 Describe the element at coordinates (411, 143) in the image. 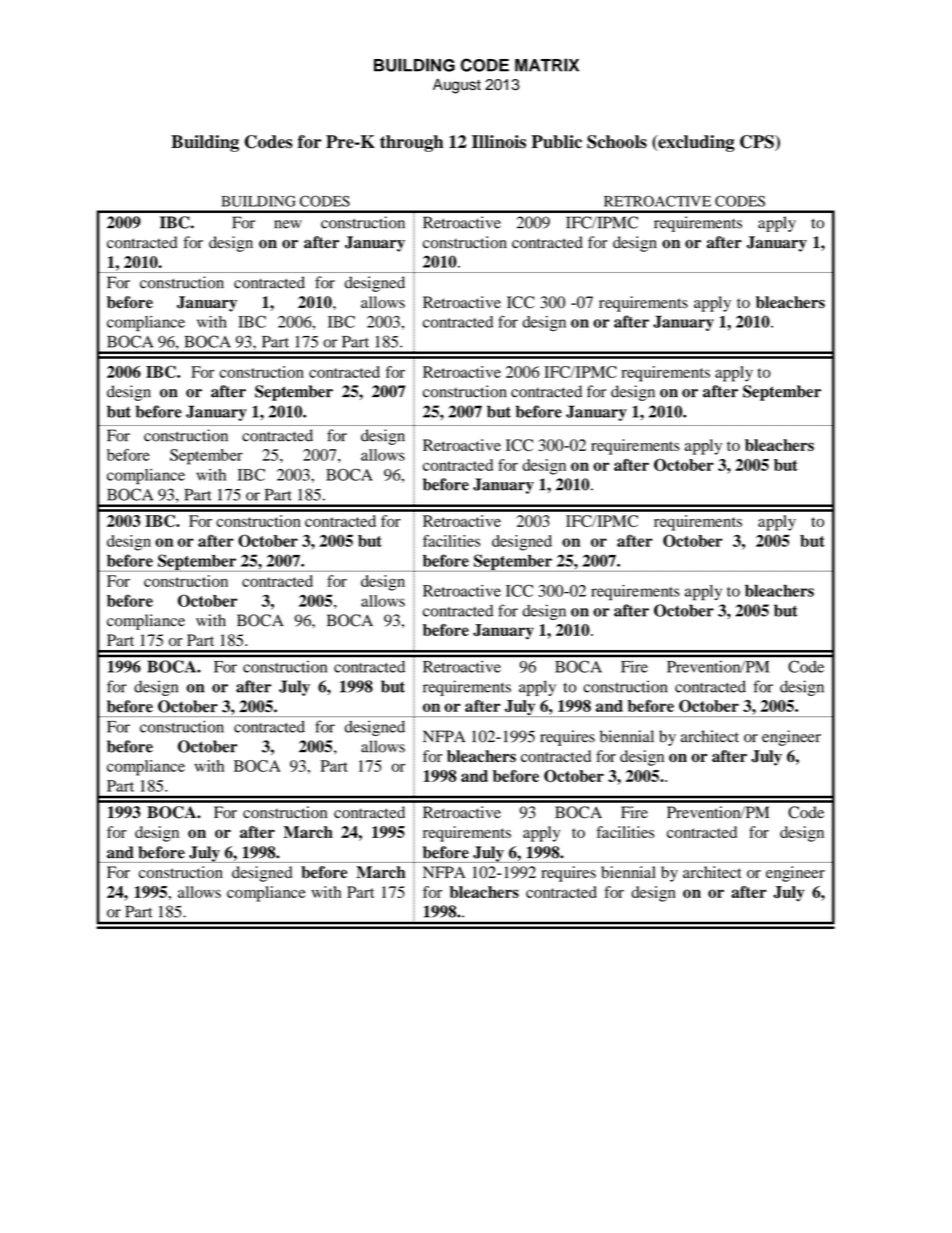

I see `through` at that location.
